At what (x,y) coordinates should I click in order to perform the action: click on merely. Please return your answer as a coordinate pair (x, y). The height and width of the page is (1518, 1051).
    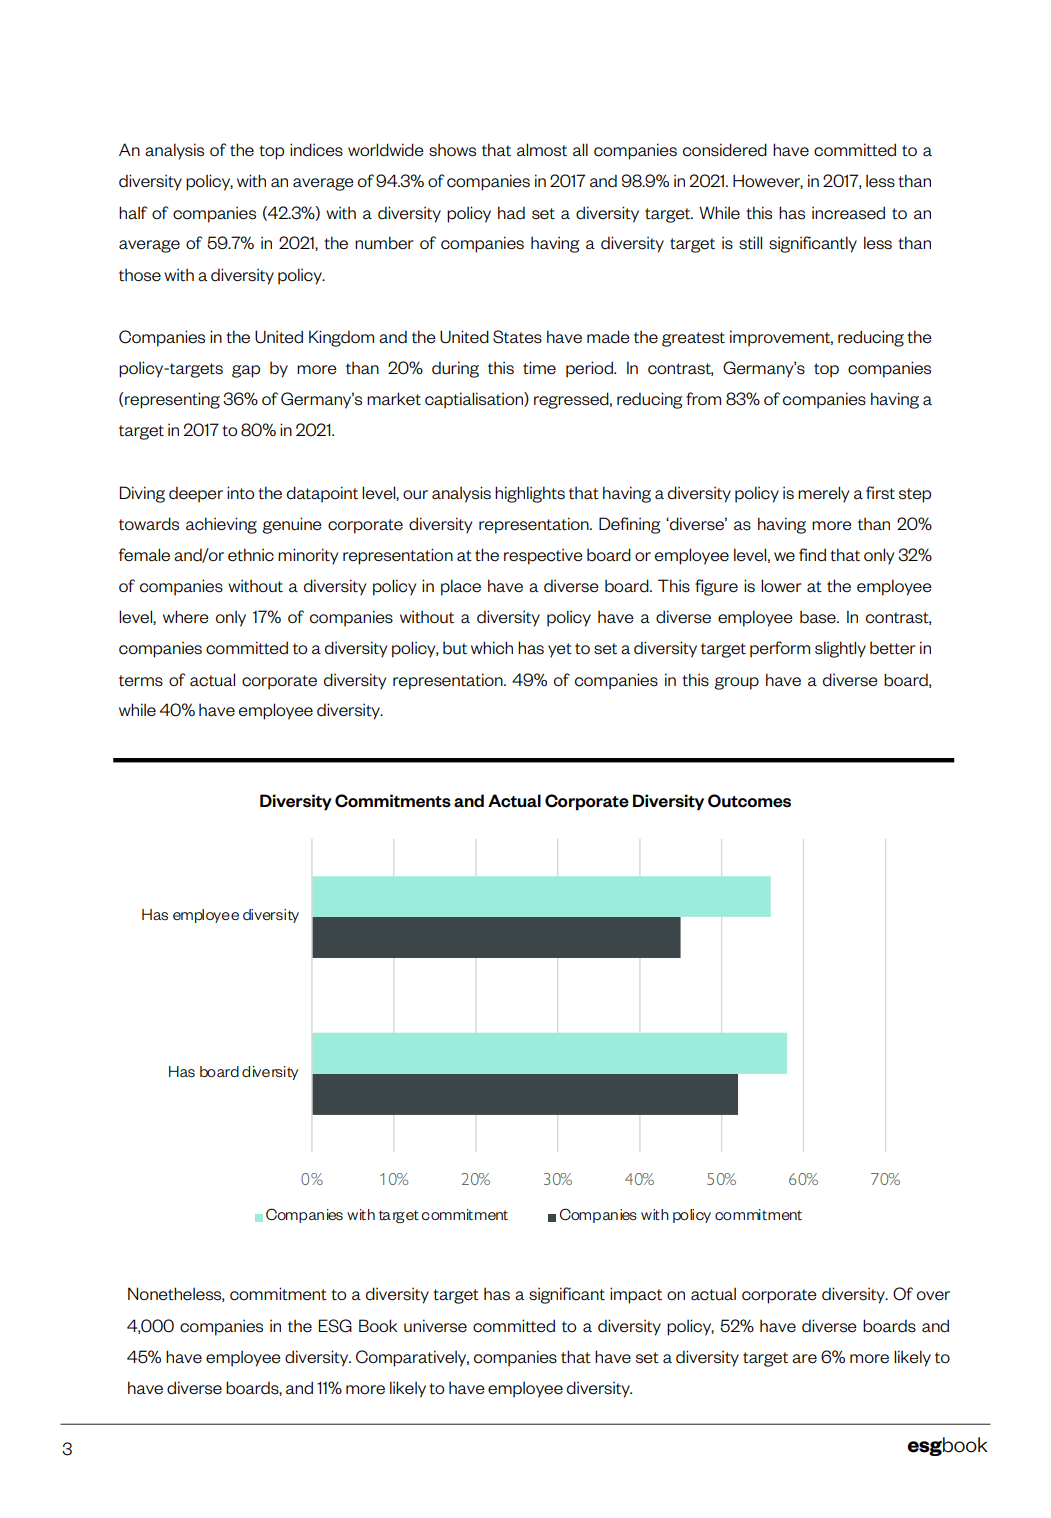
    Looking at the image, I should click on (823, 494).
